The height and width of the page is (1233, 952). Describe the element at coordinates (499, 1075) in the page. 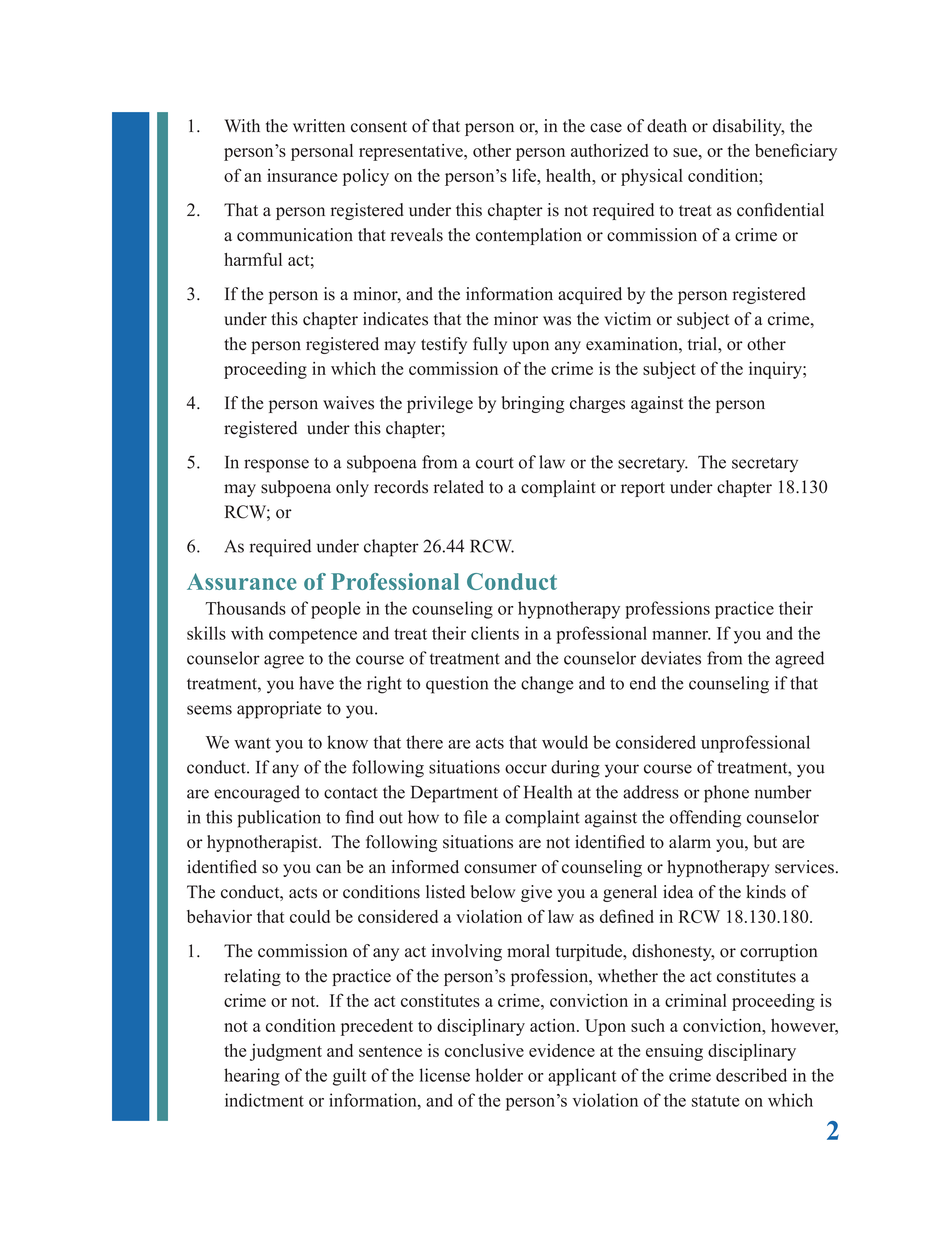

I see `holder` at that location.
